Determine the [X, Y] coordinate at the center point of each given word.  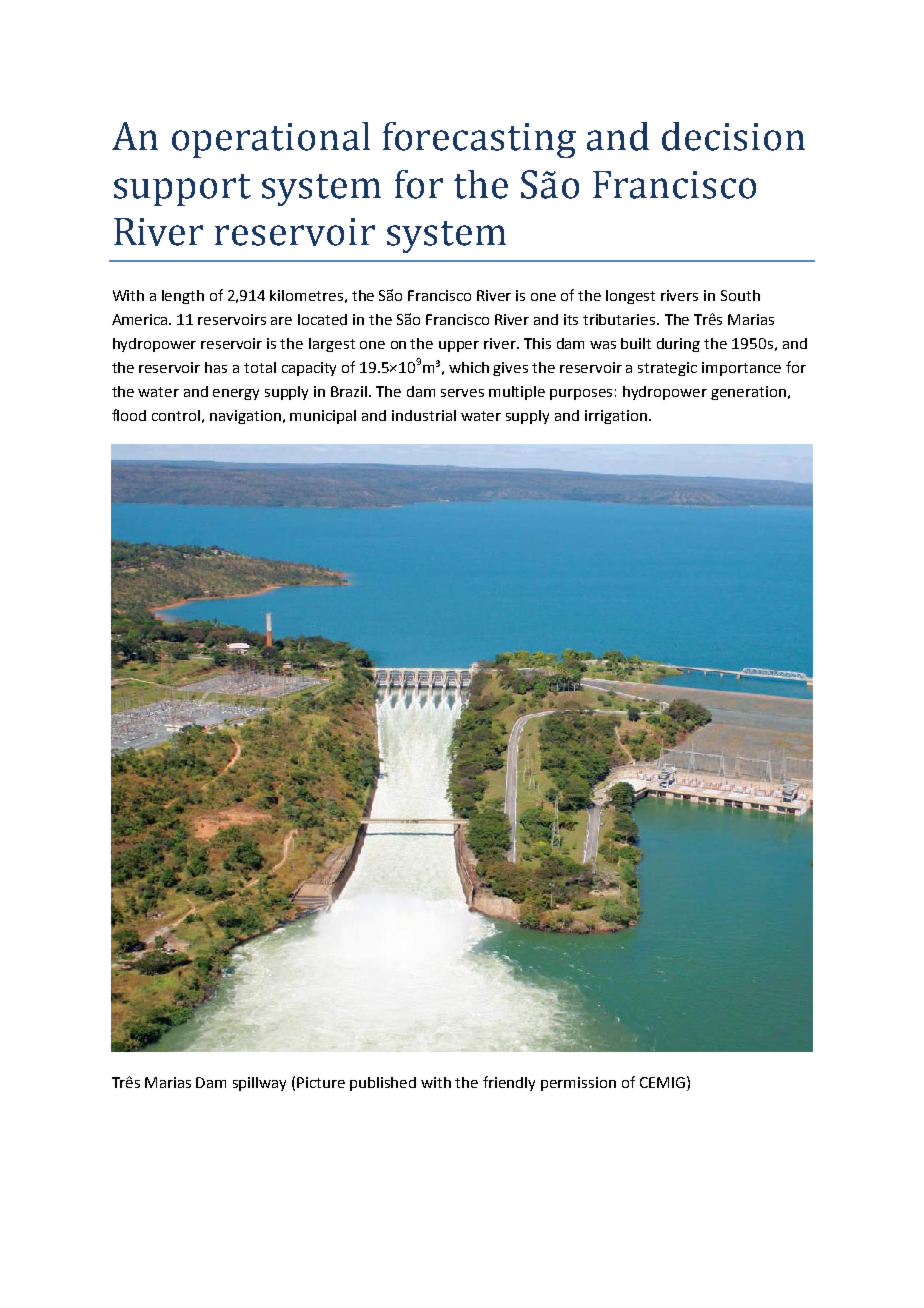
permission [578, 1084]
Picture [321, 1082]
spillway [259, 1084]
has [216, 367]
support [182, 190]
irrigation [617, 417]
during [678, 345]
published [383, 1084]
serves [462, 393]
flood [129, 415]
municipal [323, 417]
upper [459, 346]
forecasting [479, 140]
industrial [424, 415]
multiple [517, 393]
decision [733, 136]
